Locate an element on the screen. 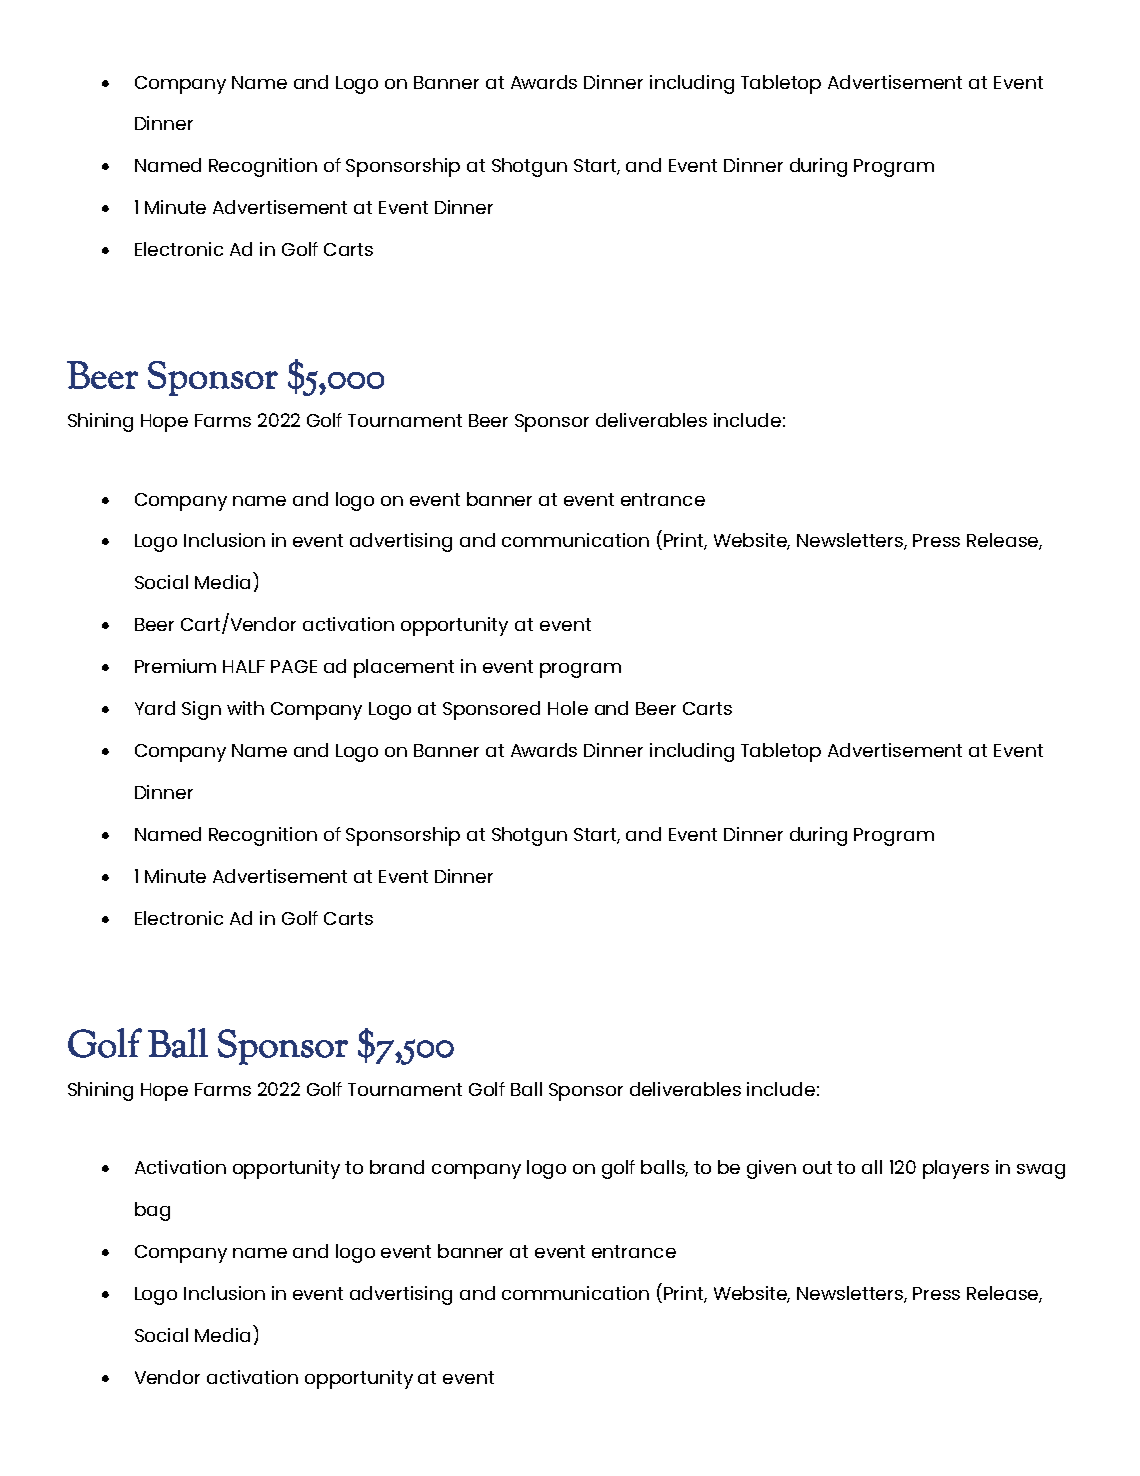 This screenshot has width=1140, height=1476. players is located at coordinates (956, 1169).
